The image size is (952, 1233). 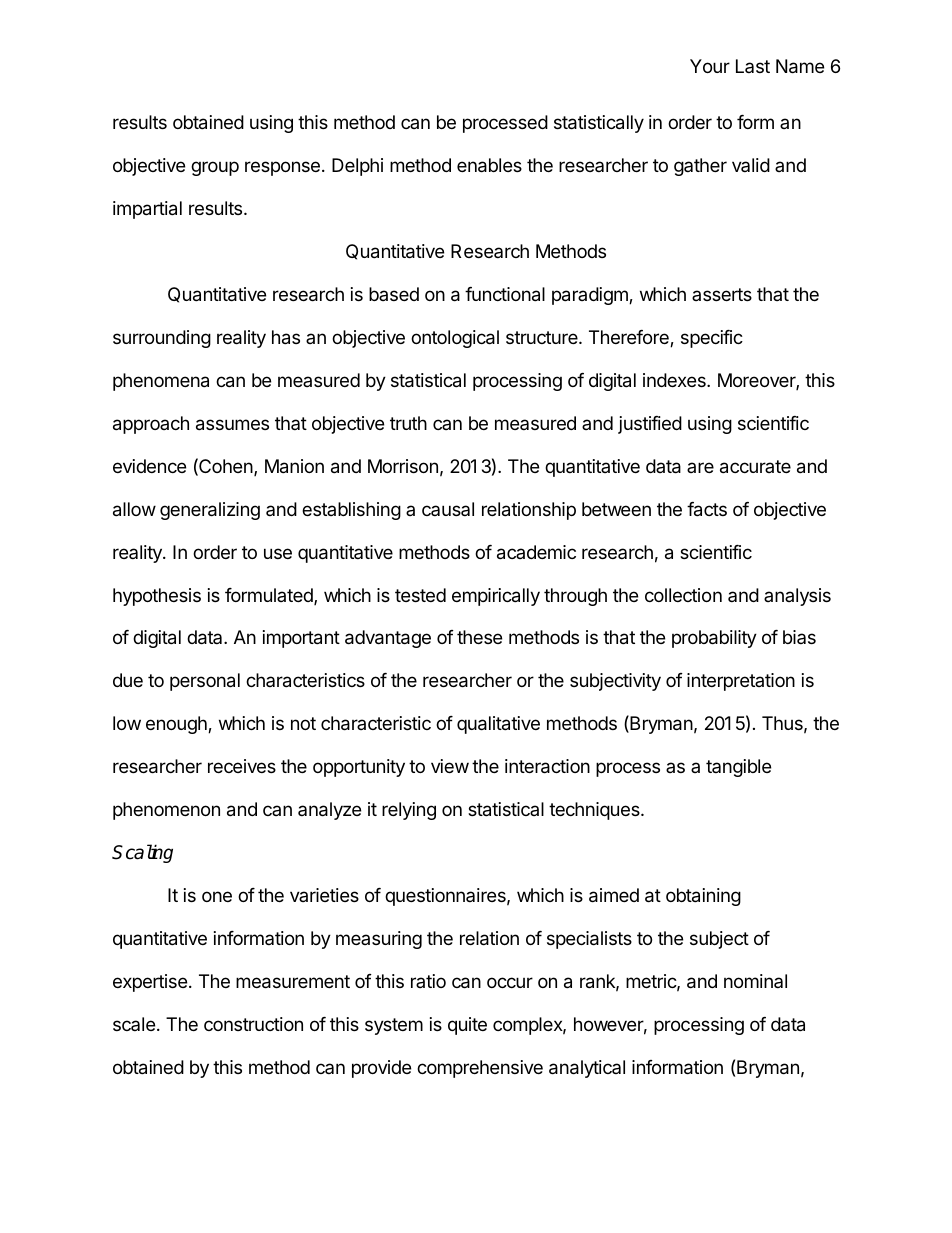 What do you see at coordinates (253, 1024) in the screenshot?
I see `construction` at bounding box center [253, 1024].
